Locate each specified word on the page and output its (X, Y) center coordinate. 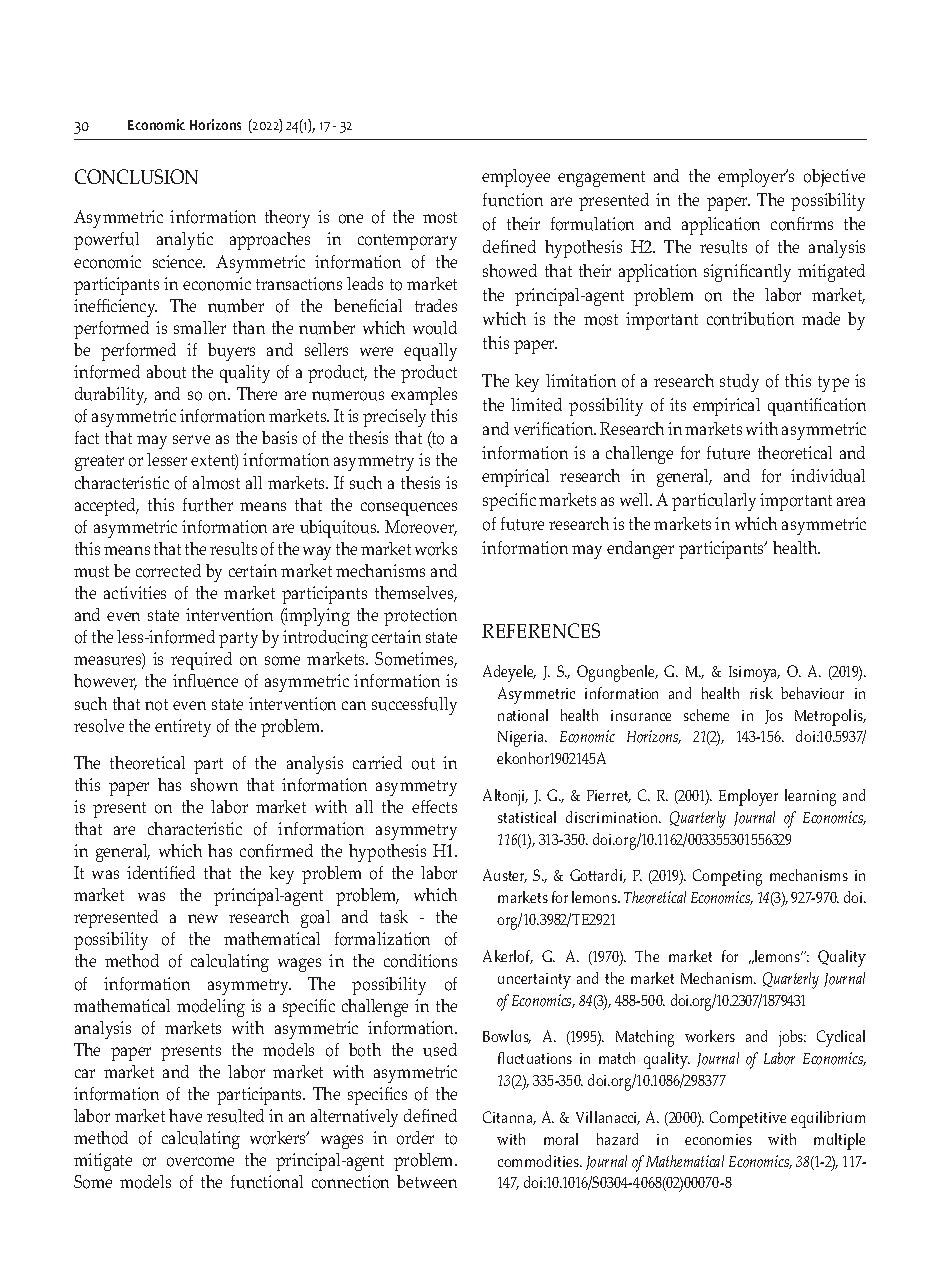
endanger (640, 550)
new (203, 918)
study (739, 383)
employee (516, 178)
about (166, 372)
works (436, 549)
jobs (792, 1038)
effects (434, 806)
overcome (200, 1162)
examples (424, 396)
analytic (185, 241)
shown (214, 785)
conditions (420, 961)
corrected (168, 571)
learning (810, 797)
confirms (802, 224)
